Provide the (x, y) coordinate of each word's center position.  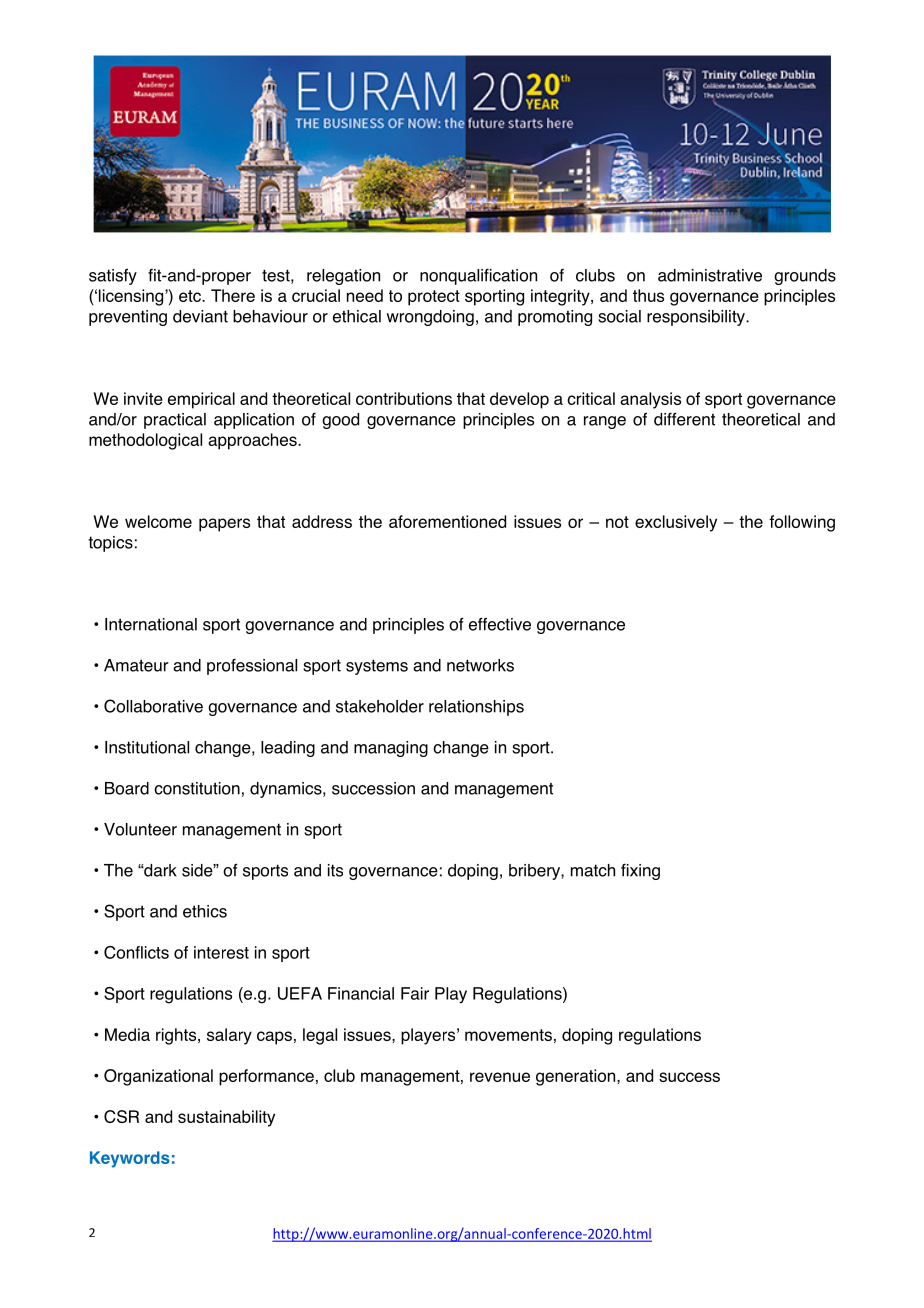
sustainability (226, 1118)
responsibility (697, 318)
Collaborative (153, 706)
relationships (476, 708)
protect (434, 298)
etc (191, 296)
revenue (500, 1077)
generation (577, 1077)
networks (480, 665)
